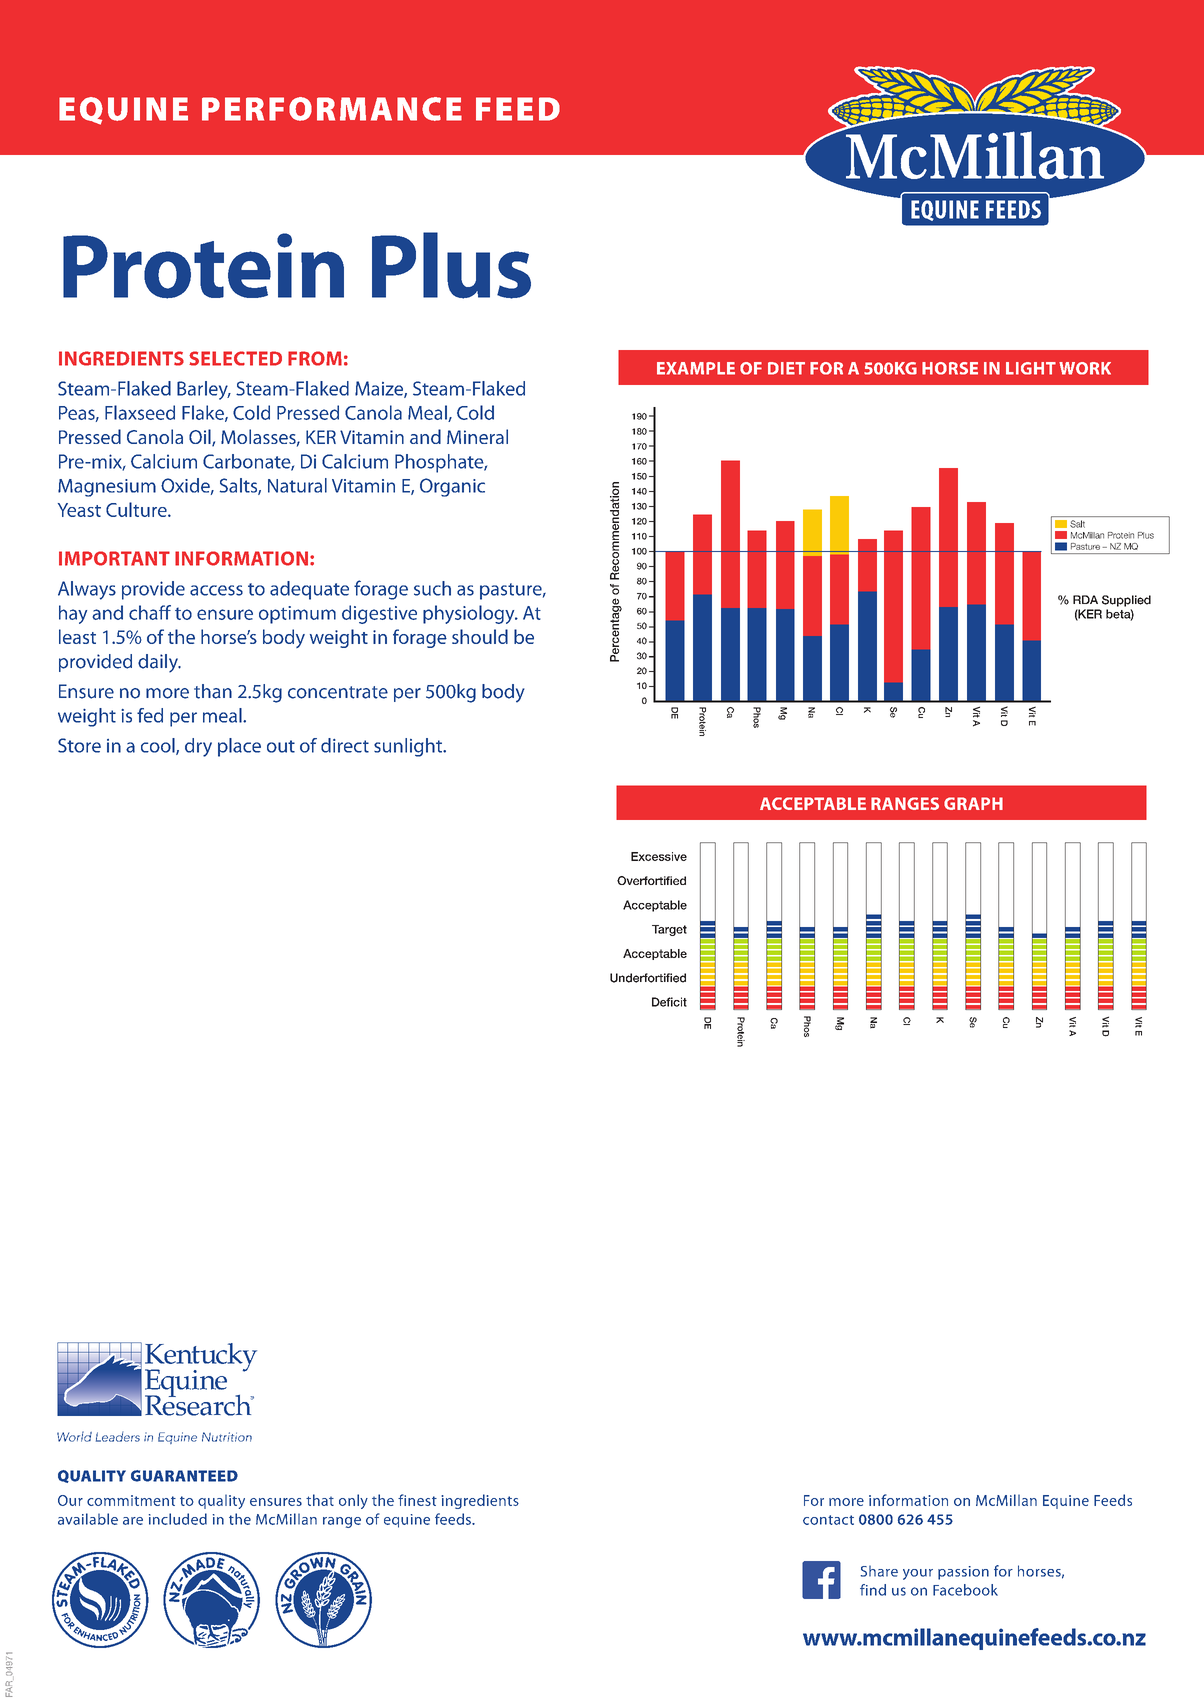  What do you see at coordinates (973, 803) in the screenshot?
I see `GRAPH` at bounding box center [973, 803].
